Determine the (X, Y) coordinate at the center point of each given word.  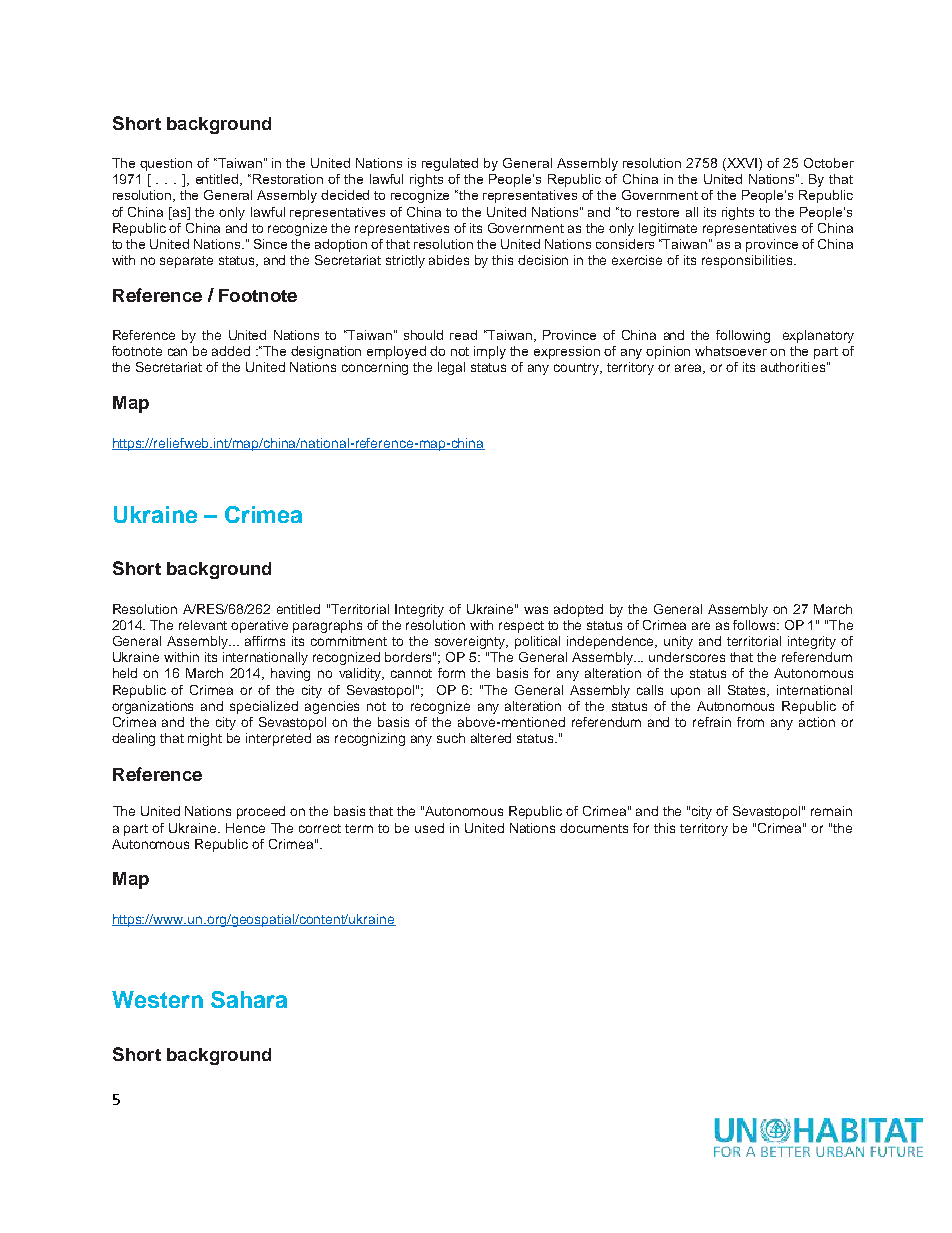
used (429, 828)
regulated (450, 164)
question (166, 164)
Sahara (249, 999)
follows (756, 625)
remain (831, 811)
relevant (203, 625)
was (536, 610)
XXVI (742, 164)
